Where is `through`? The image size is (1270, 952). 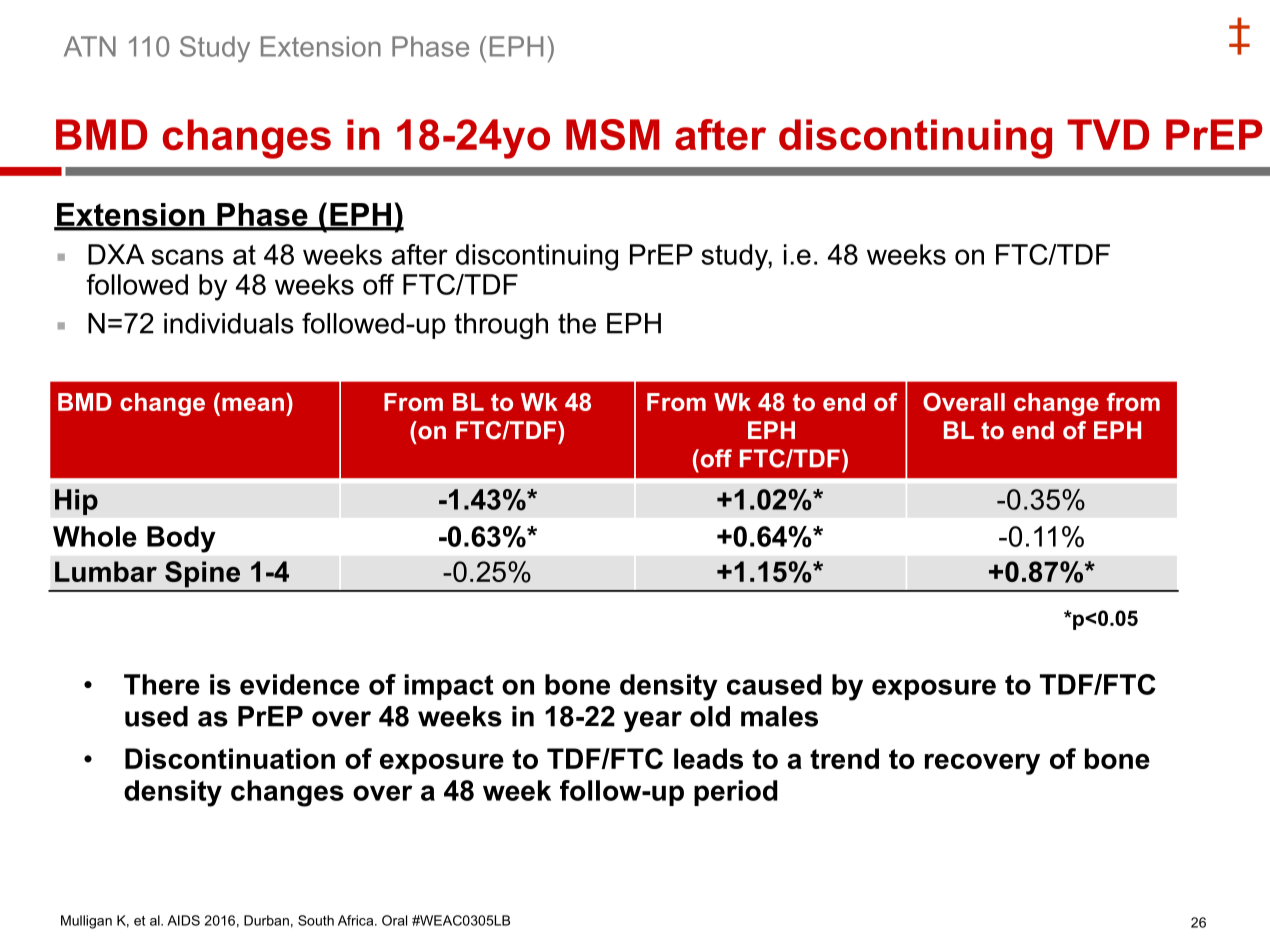 through is located at coordinates (501, 326).
